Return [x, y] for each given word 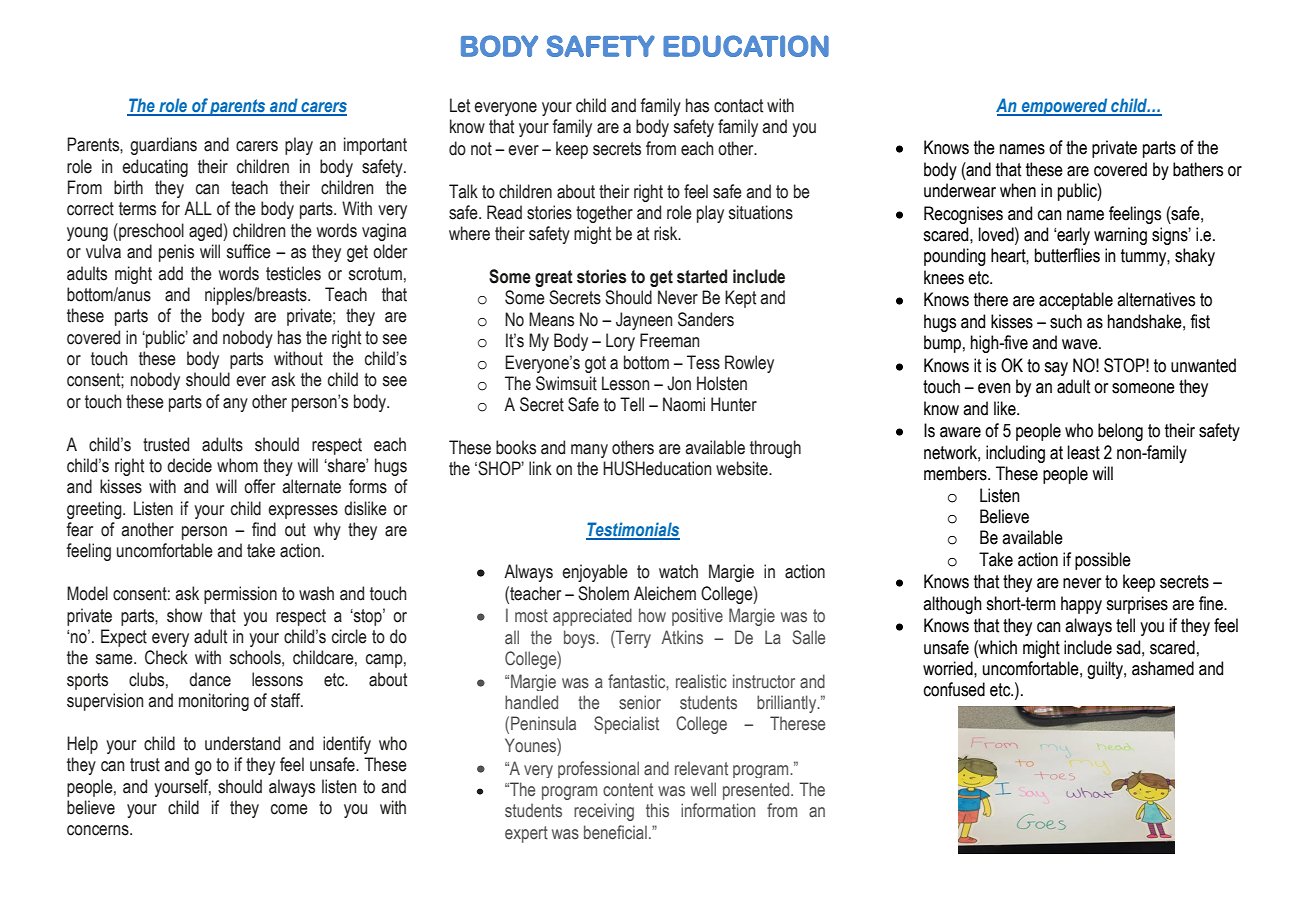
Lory [620, 342]
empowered [1065, 107]
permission [240, 595]
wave [1081, 344]
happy [1081, 605]
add [170, 273]
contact [738, 106]
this [657, 810]
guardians [163, 146]
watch [678, 571]
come [289, 809]
